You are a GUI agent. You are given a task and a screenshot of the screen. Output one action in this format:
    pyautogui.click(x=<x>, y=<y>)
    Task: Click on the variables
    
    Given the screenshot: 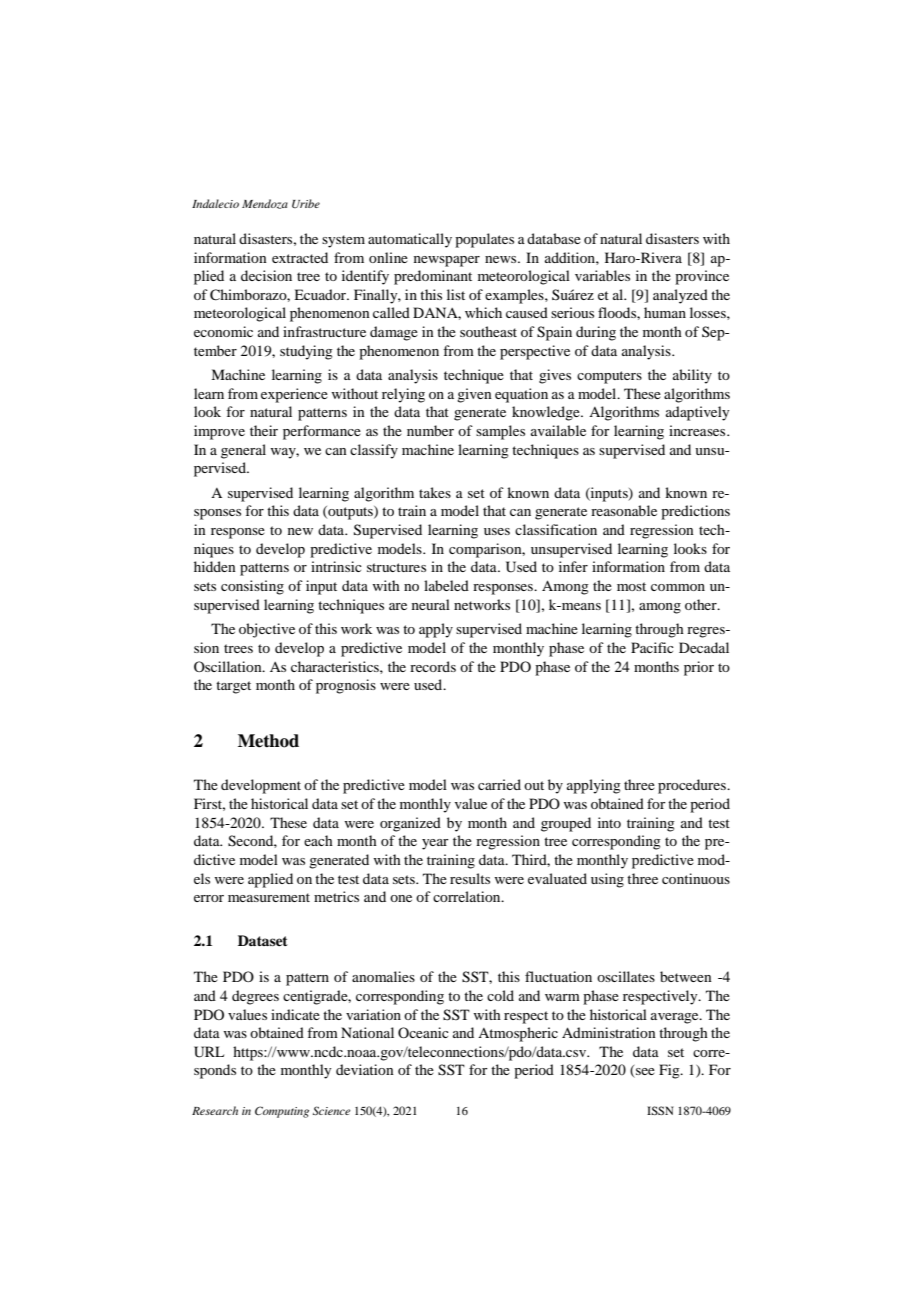 What is the action you would take?
    pyautogui.click(x=602, y=275)
